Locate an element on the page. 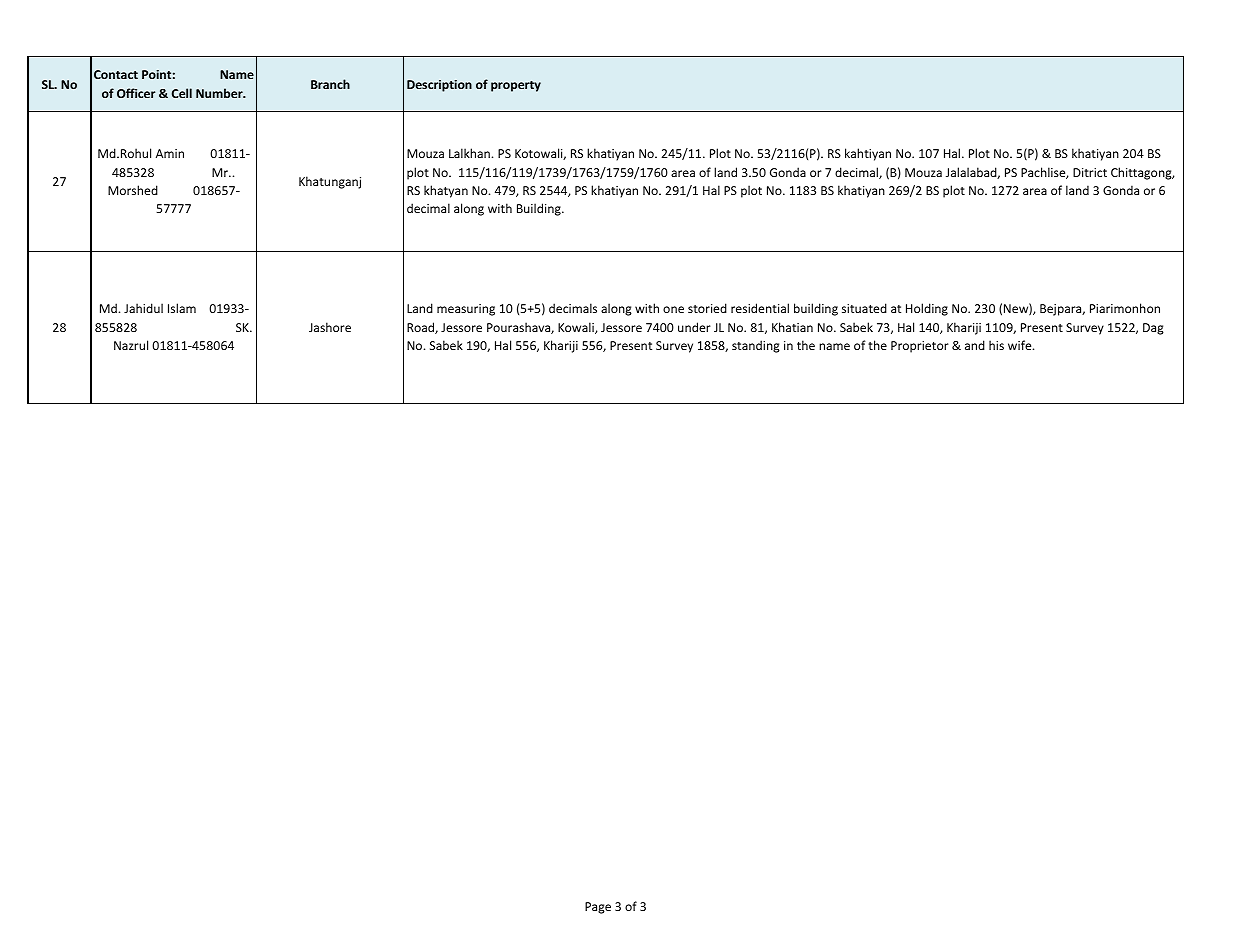  Islam is located at coordinates (182, 308).
